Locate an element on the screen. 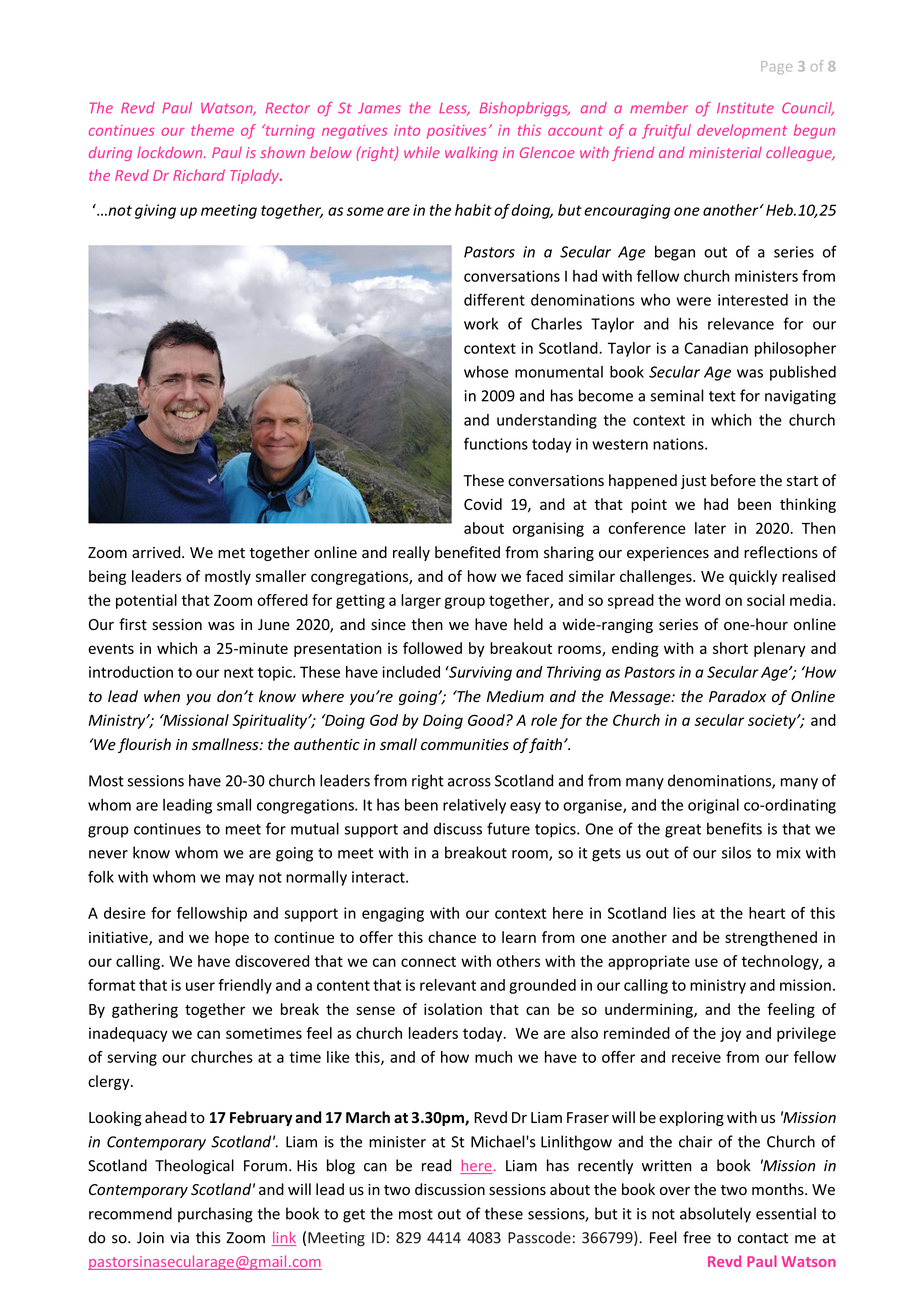 This screenshot has width=924, height=1308. before is located at coordinates (733, 480).
